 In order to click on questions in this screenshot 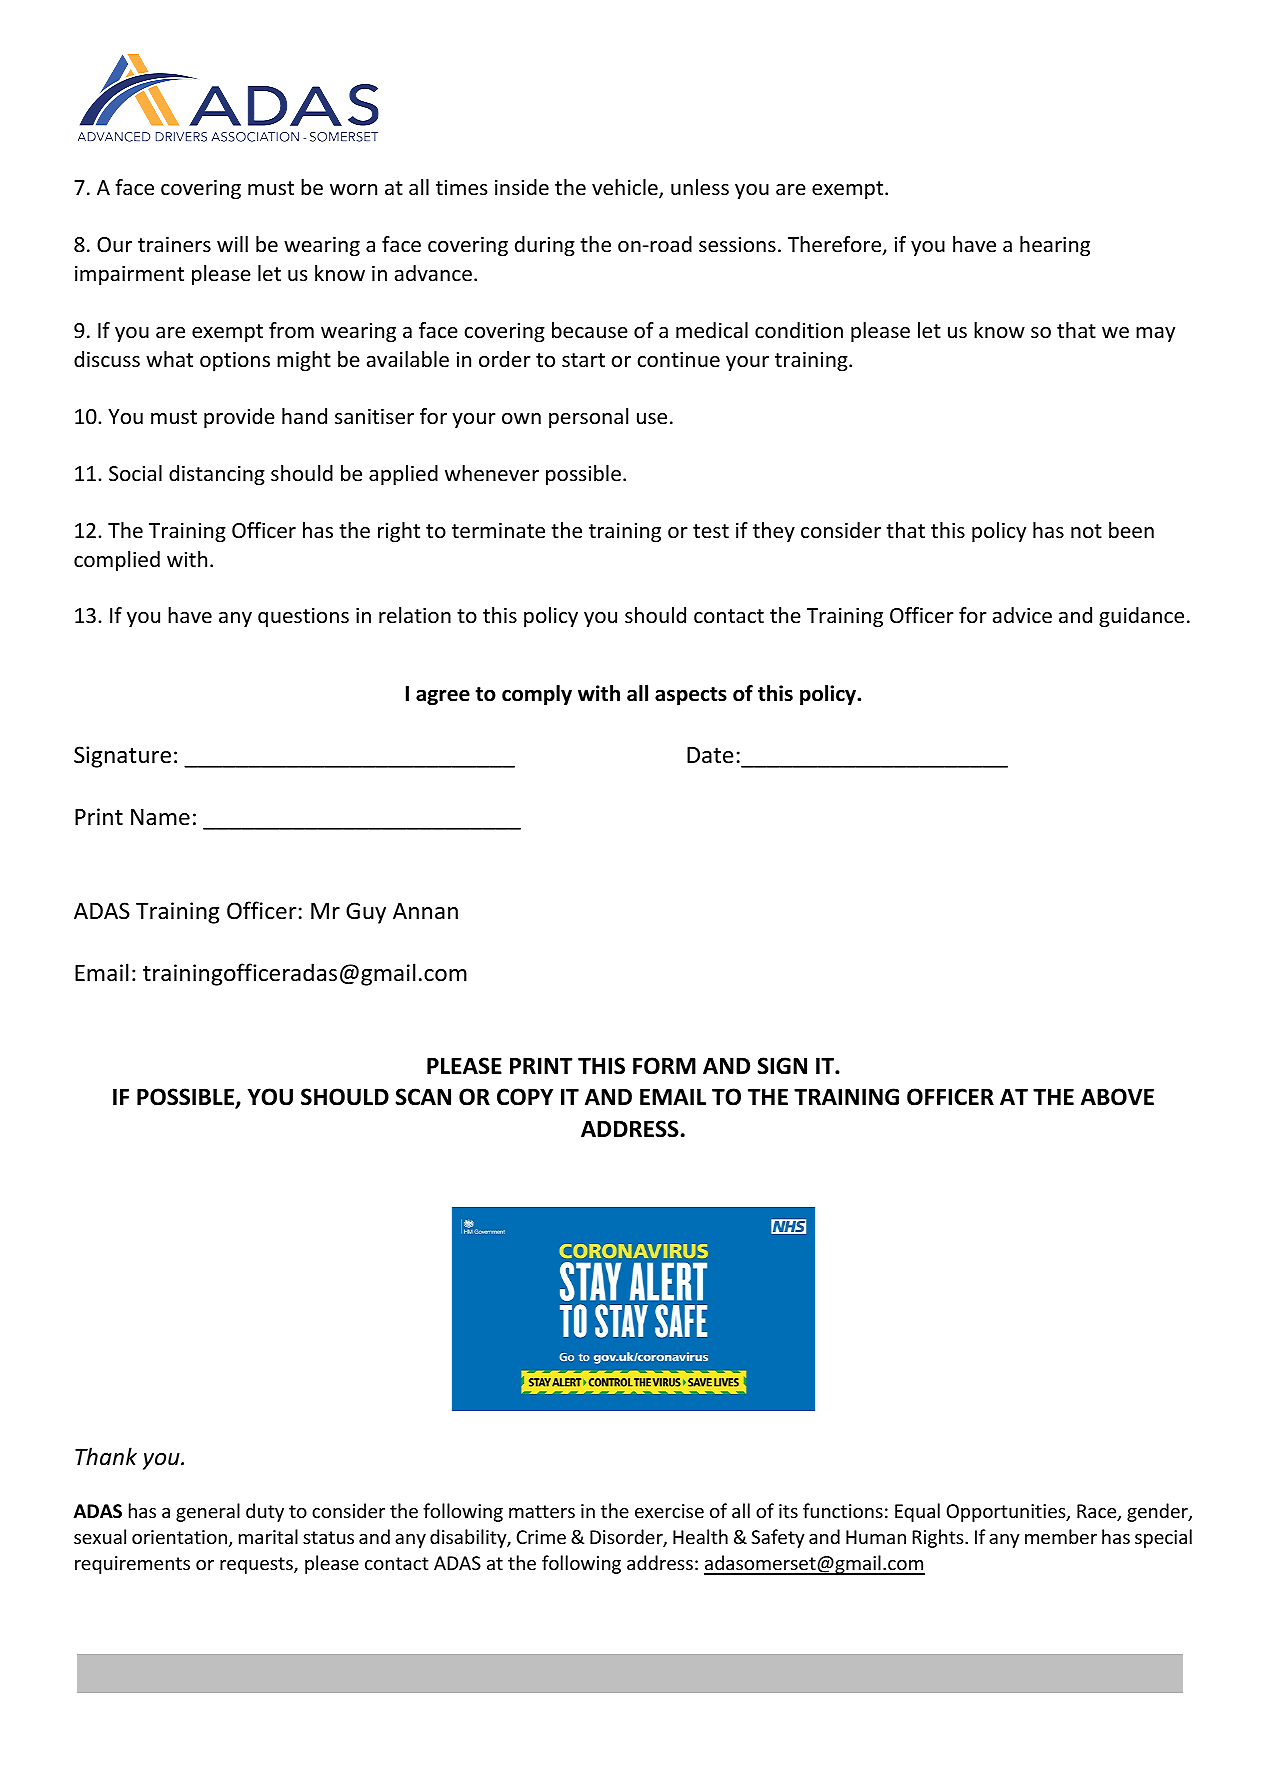, I will do `click(303, 617)`.
